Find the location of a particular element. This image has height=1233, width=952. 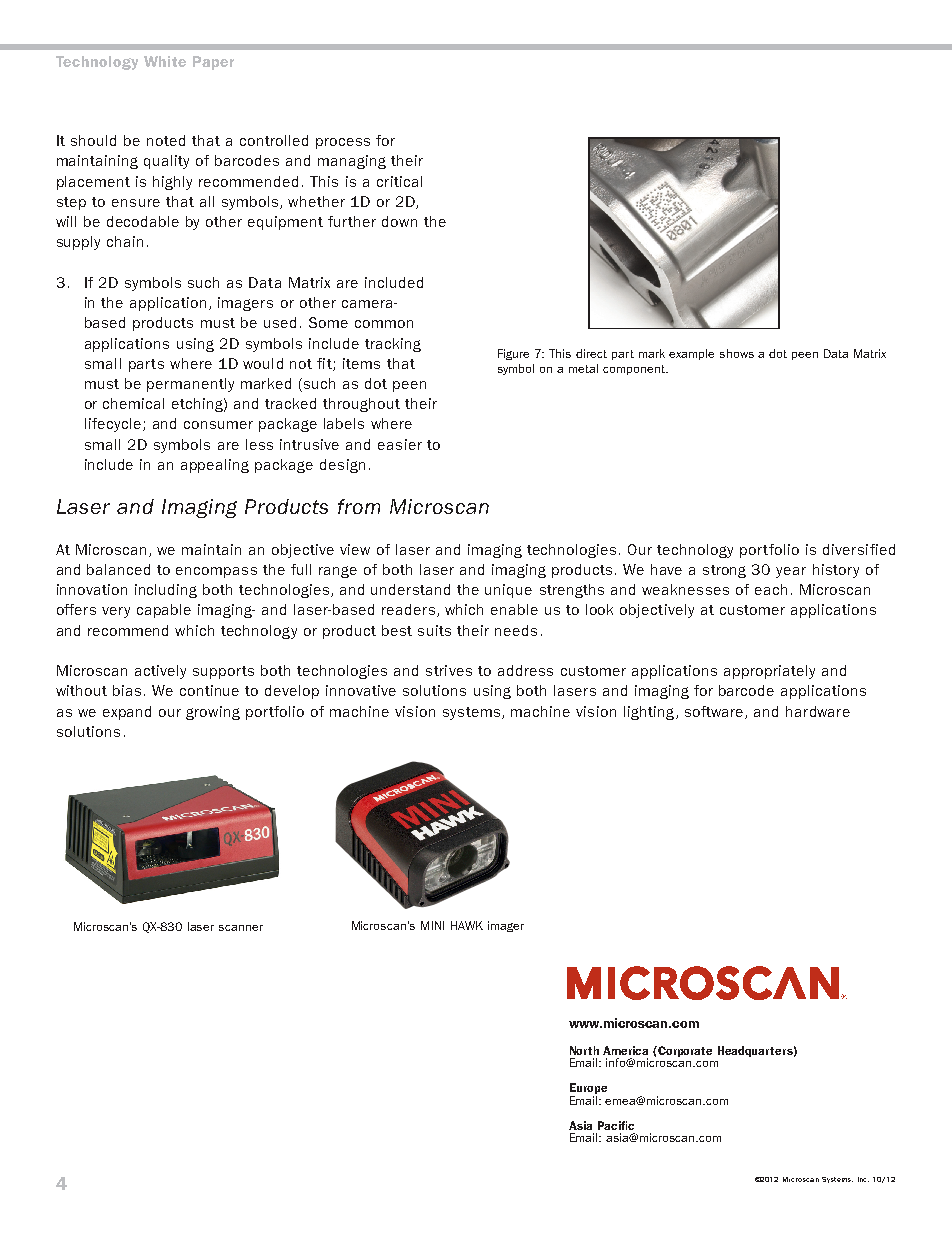

Figure is located at coordinates (513, 354).
